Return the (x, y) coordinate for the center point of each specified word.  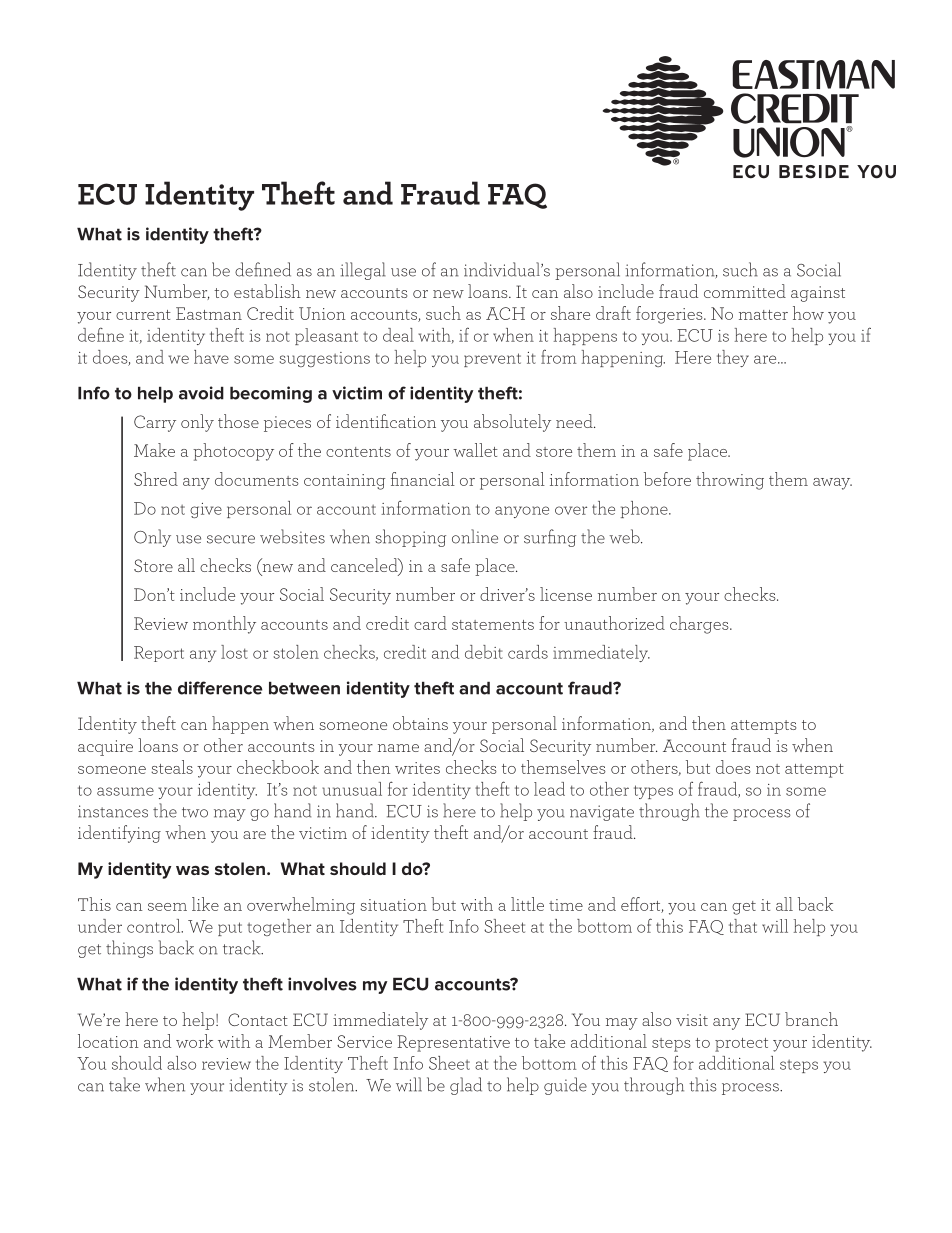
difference (220, 688)
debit (484, 652)
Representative (453, 1043)
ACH (505, 313)
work (194, 1041)
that (743, 926)
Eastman (209, 313)
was (192, 870)
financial (423, 479)
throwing (730, 481)
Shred (156, 479)
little (527, 904)
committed (745, 291)
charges (700, 625)
